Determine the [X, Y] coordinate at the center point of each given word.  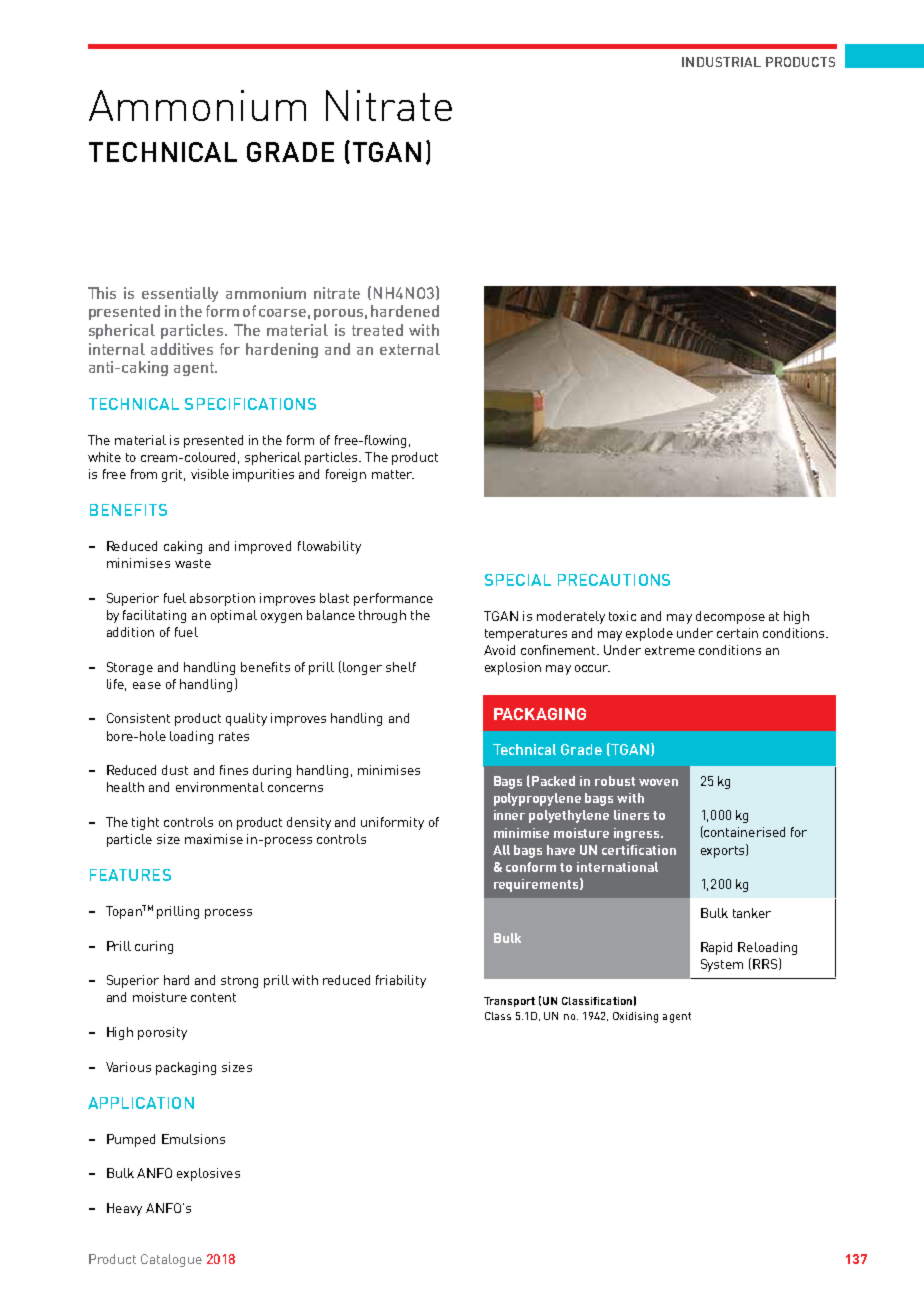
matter [393, 474]
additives [182, 349]
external [410, 349]
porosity [162, 1033]
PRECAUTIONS [614, 580]
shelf [401, 667]
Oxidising [635, 1017]
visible [210, 474]
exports [724, 851]
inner [509, 815]
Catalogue [171, 1260]
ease [147, 685]
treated [377, 330]
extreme [670, 650]
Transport [509, 1002]
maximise [214, 839]
